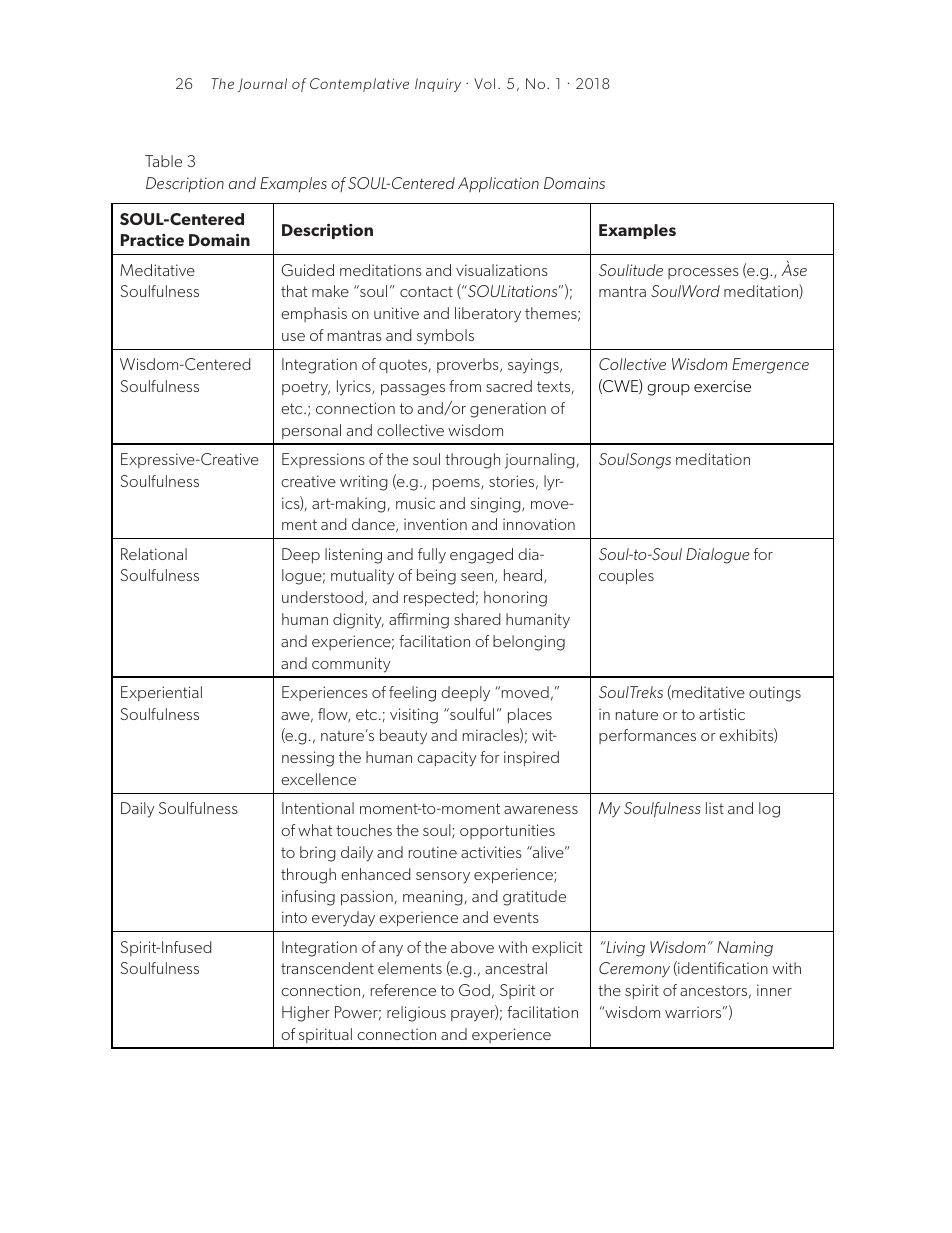 Image resolution: width=952 pixels, height=1233 pixels. Describe the element at coordinates (154, 554) in the document. I see `Relational` at that location.
